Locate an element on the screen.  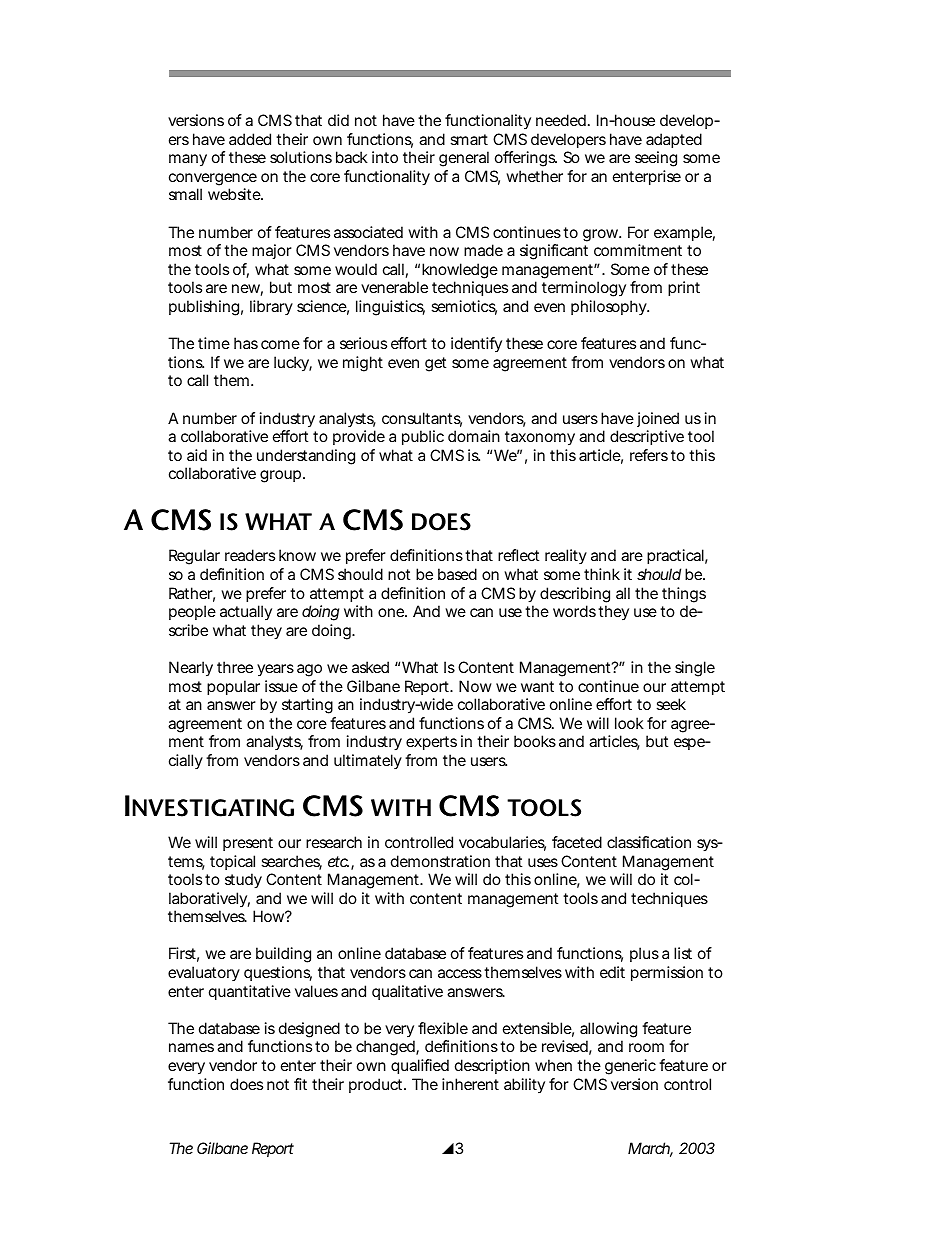
general is located at coordinates (464, 159).
